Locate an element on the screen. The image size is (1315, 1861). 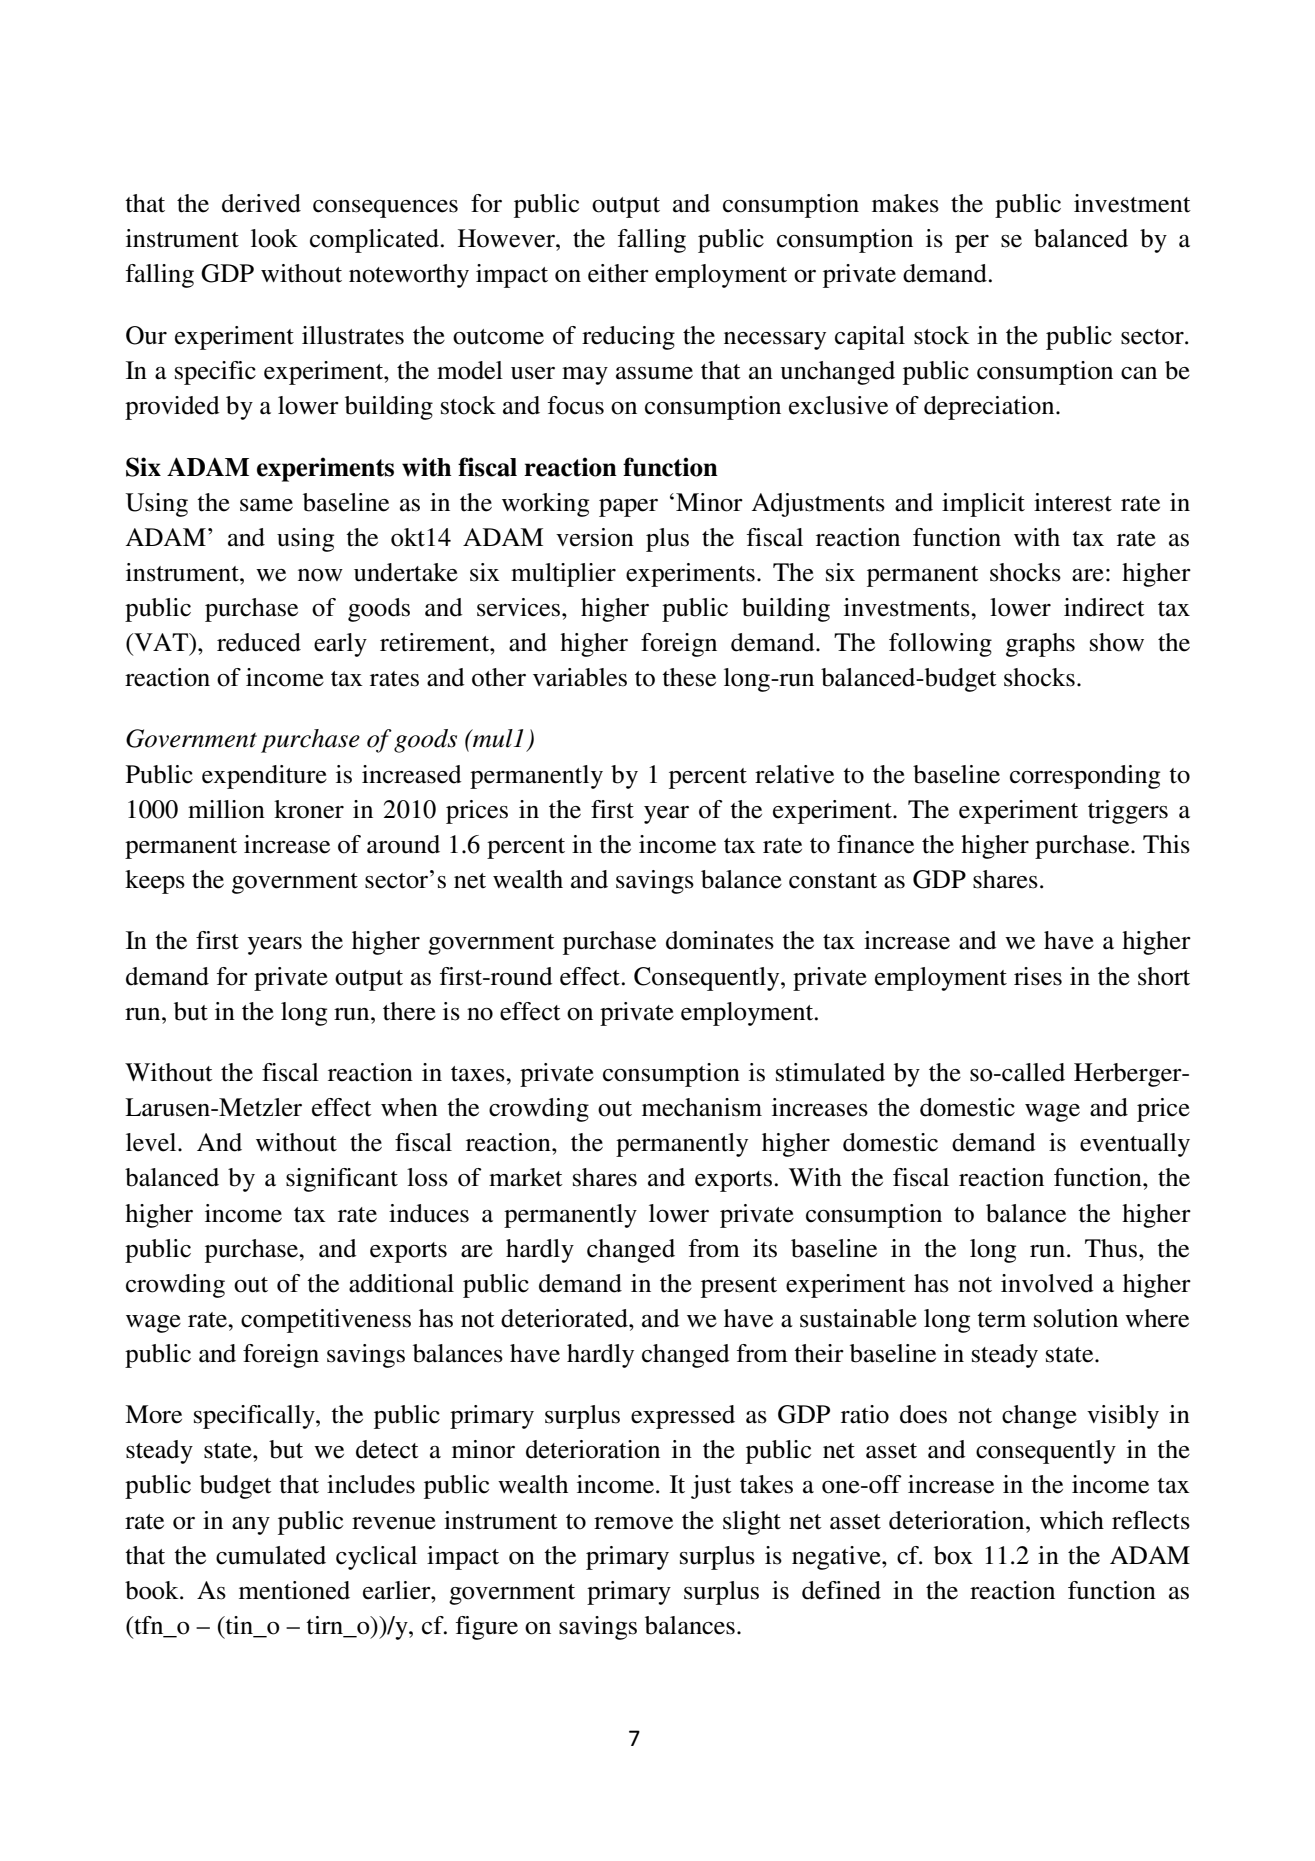
remove is located at coordinates (633, 1523).
